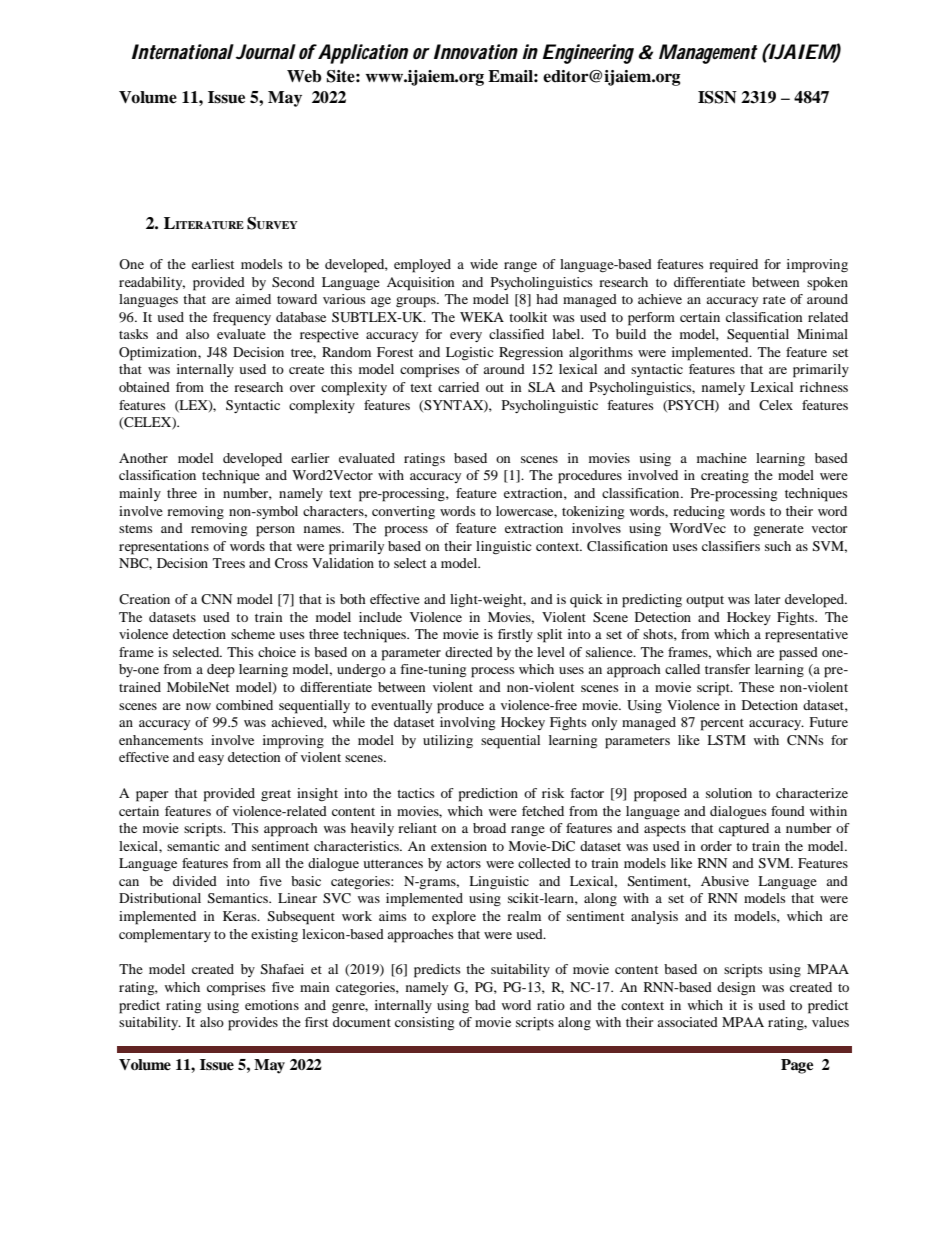 Image resolution: width=952 pixels, height=1233 pixels. Describe the element at coordinates (476, 52) in the screenshot. I see `Innovation` at that location.
